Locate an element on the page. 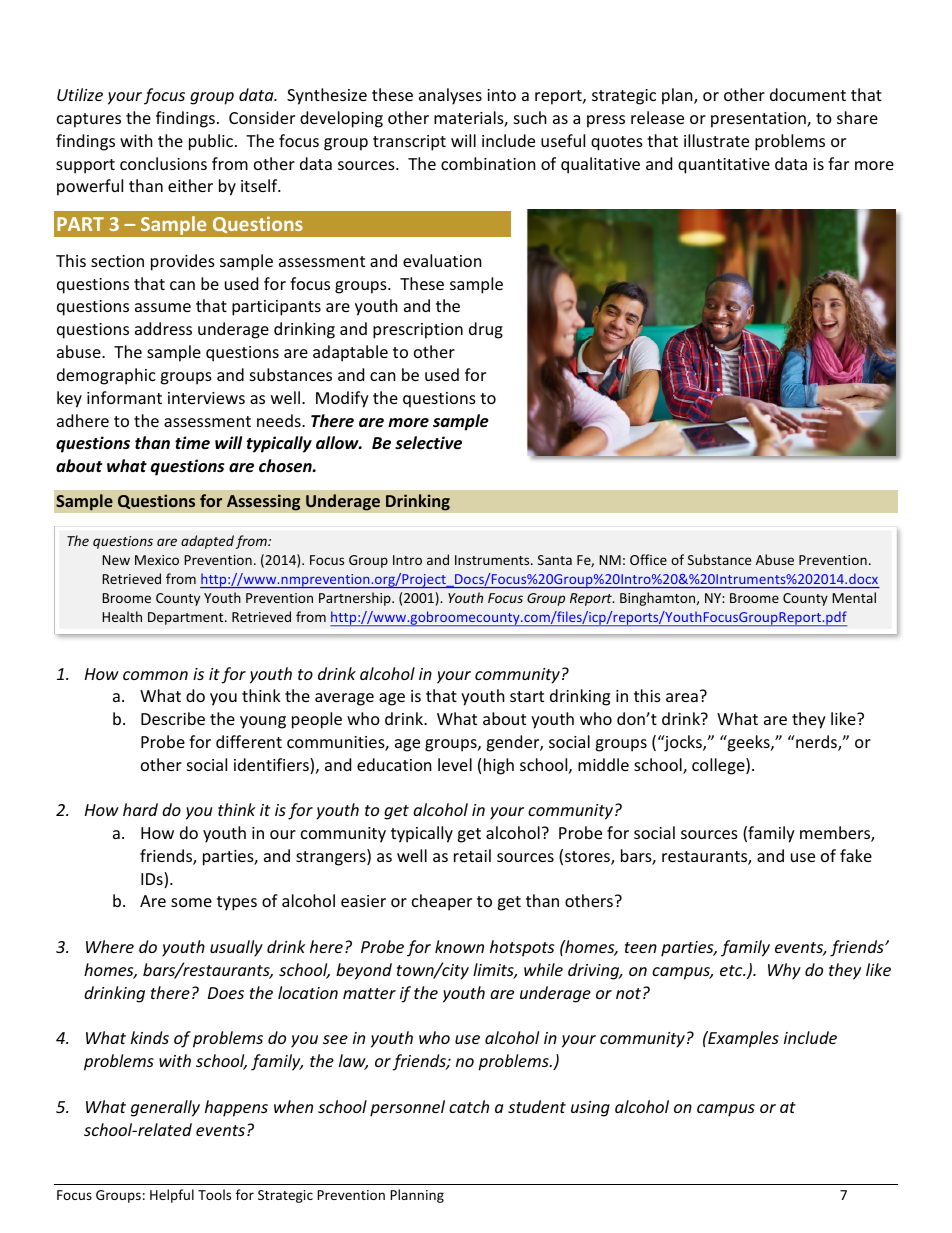 Image resolution: width=952 pixels, height=1233 pixels. cheaper is located at coordinates (442, 902).
